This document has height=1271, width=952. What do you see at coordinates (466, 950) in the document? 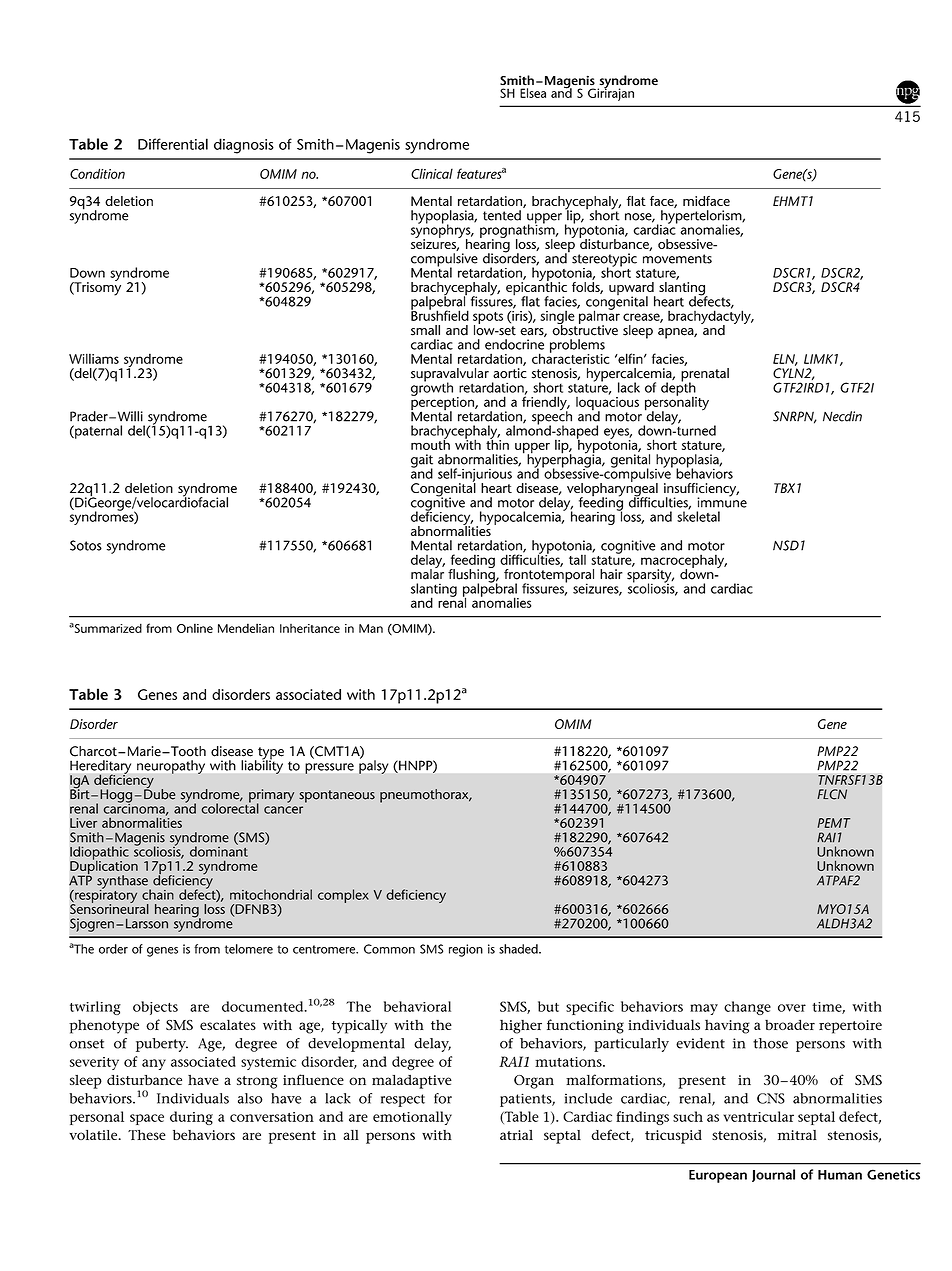
I see `region` at bounding box center [466, 950].
